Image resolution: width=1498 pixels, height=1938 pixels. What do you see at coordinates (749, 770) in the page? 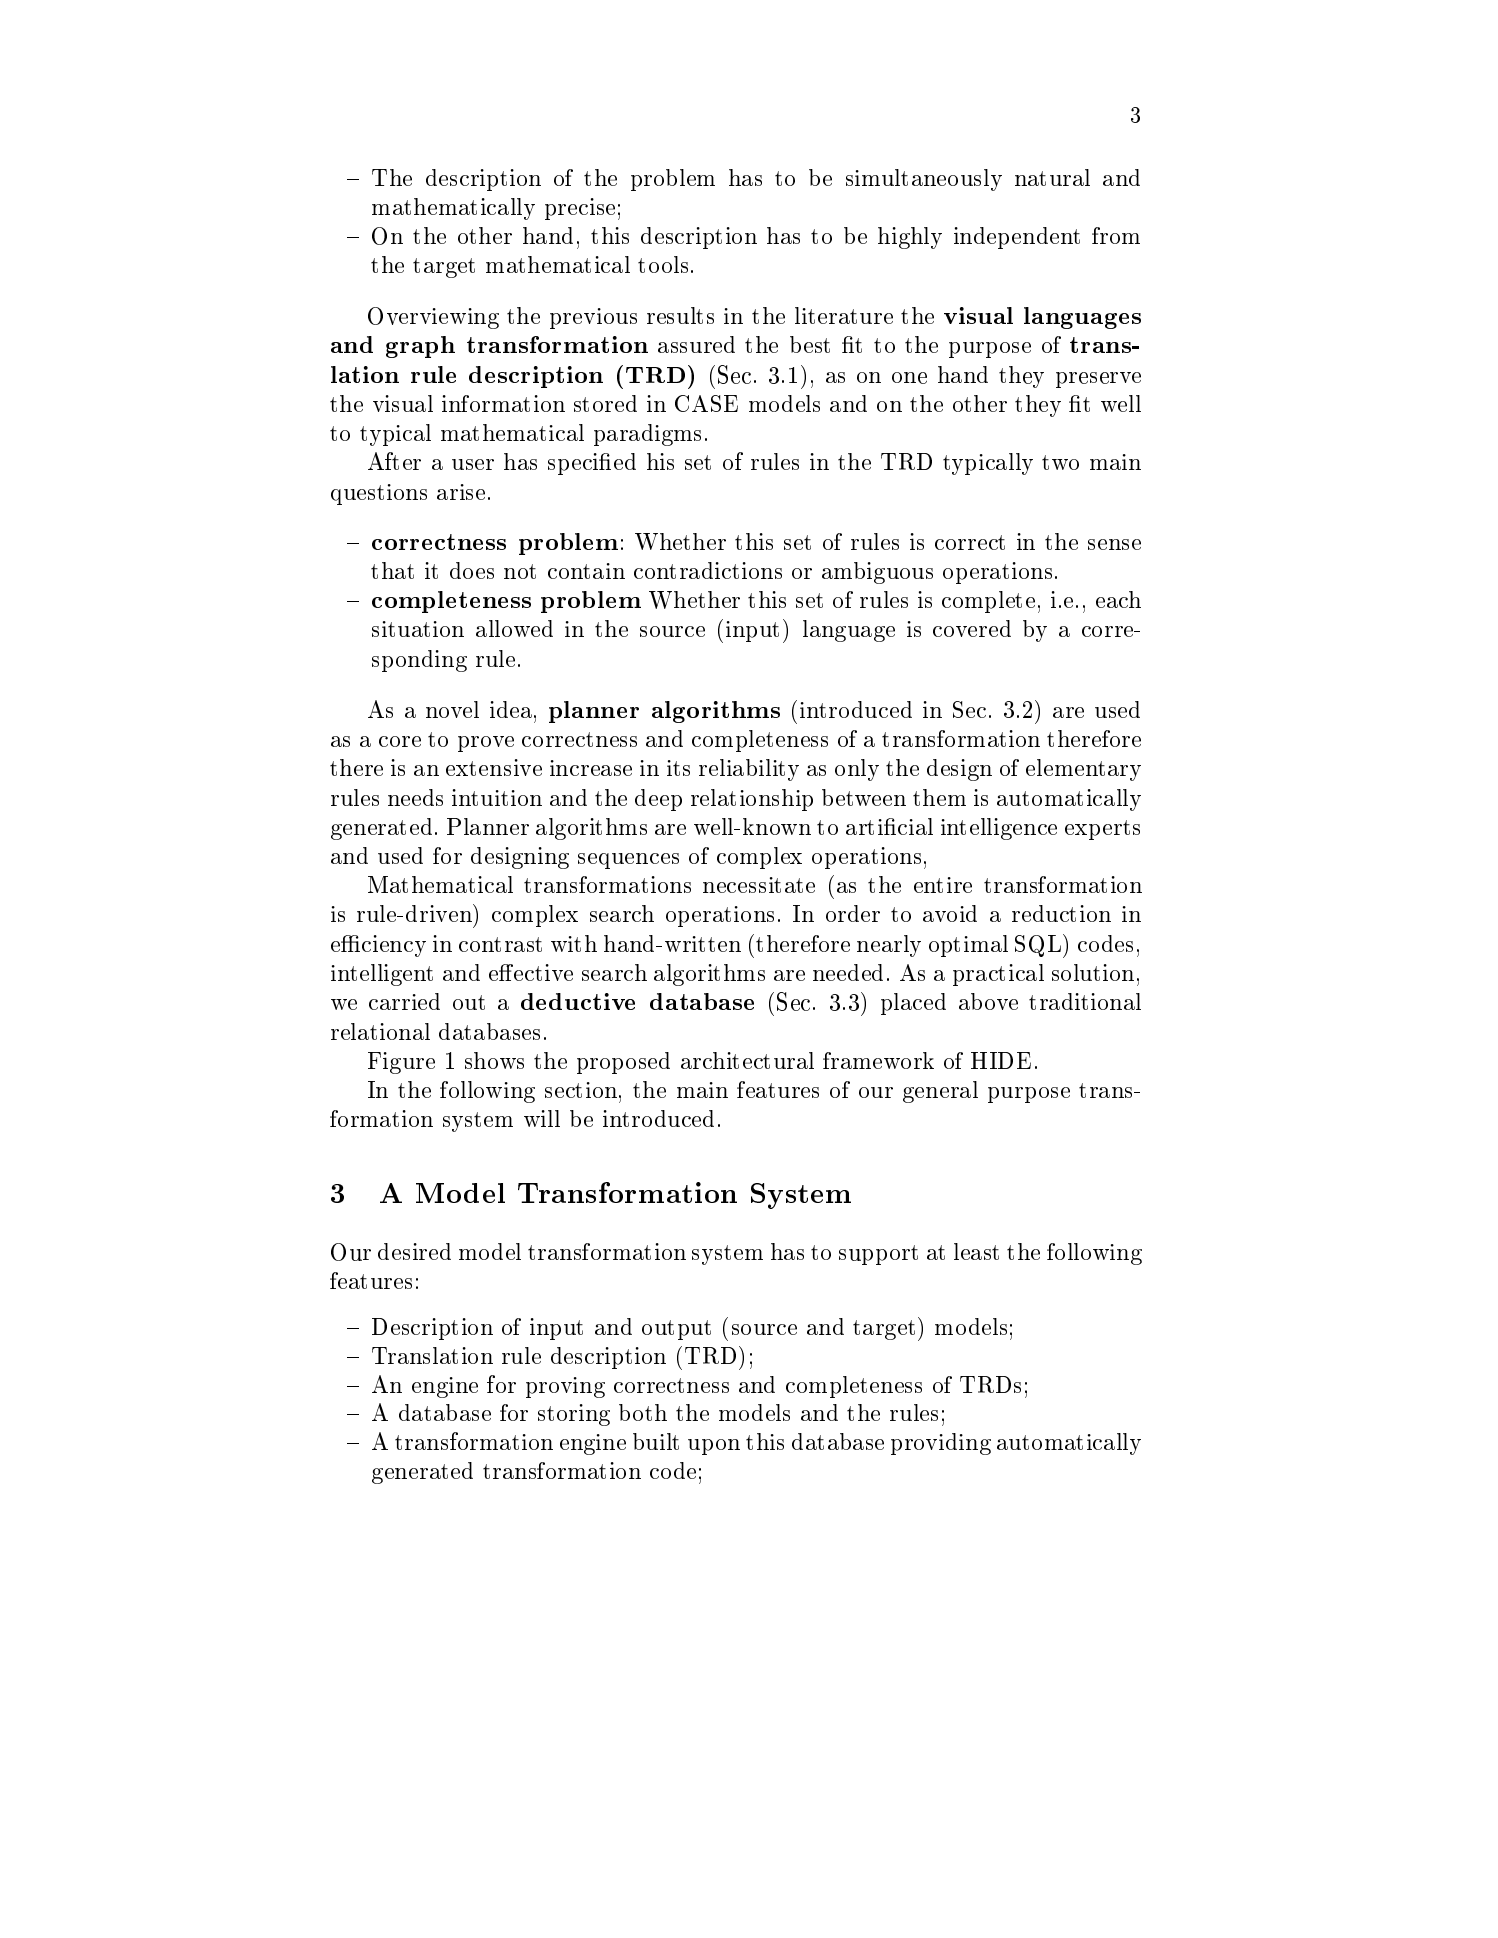
I see `reliability` at bounding box center [749, 770].
